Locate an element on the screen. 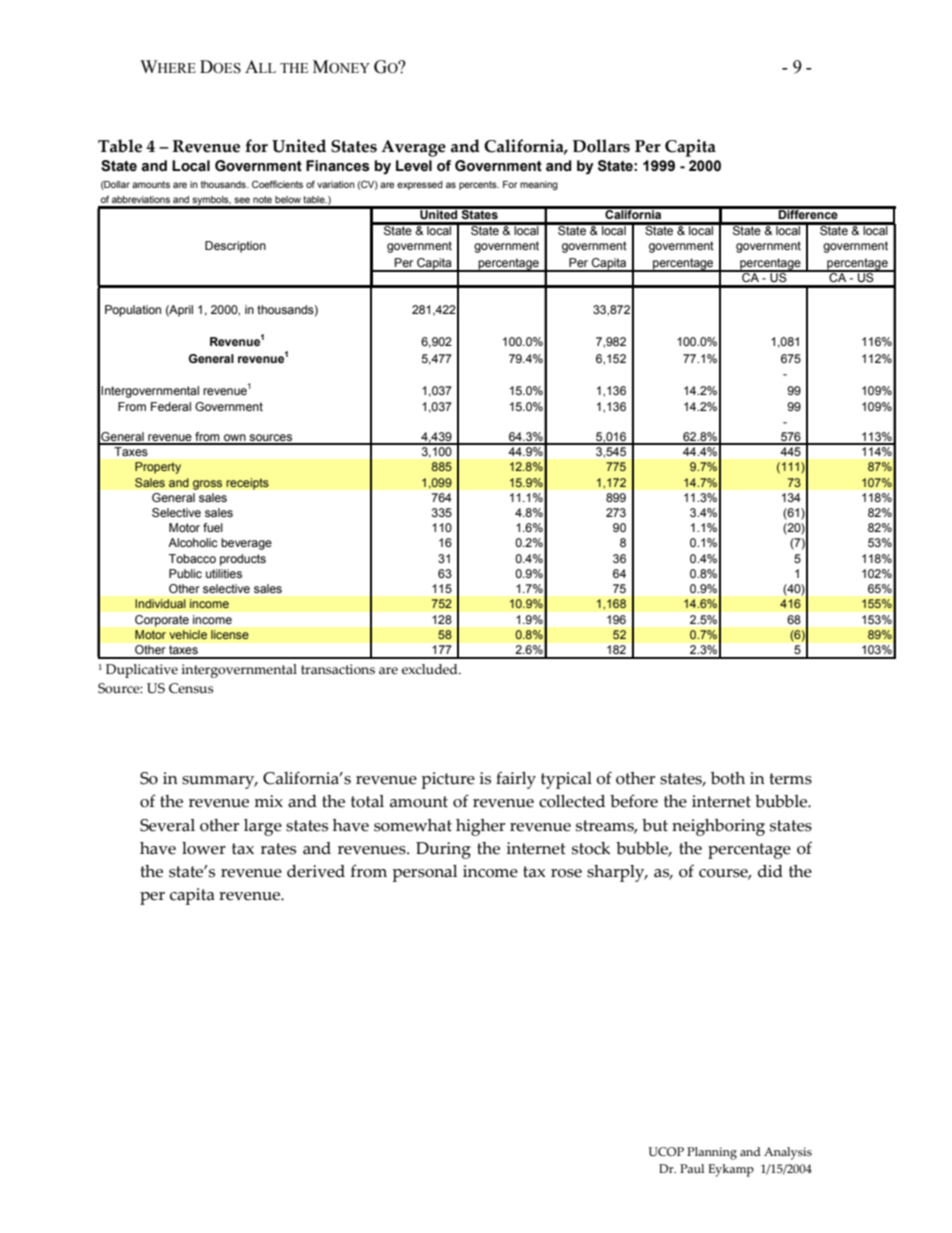  percents is located at coordinates (479, 185).
